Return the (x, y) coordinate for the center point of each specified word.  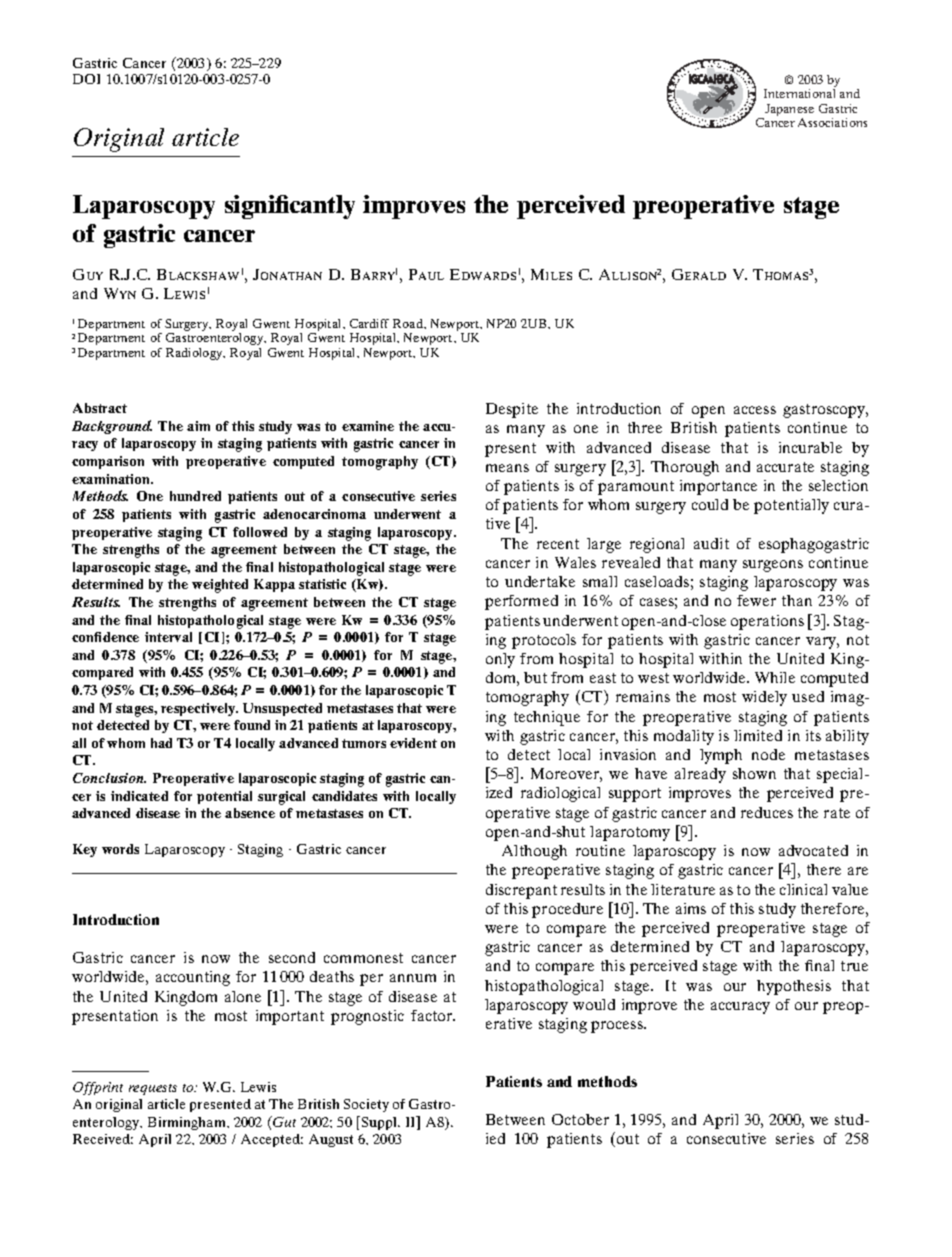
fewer (756, 600)
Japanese (788, 111)
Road (409, 324)
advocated (813, 850)
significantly (290, 207)
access (755, 410)
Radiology (195, 354)
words (120, 849)
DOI (86, 79)
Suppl (379, 1123)
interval (168, 637)
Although (534, 852)
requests (153, 1089)
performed (521, 602)
